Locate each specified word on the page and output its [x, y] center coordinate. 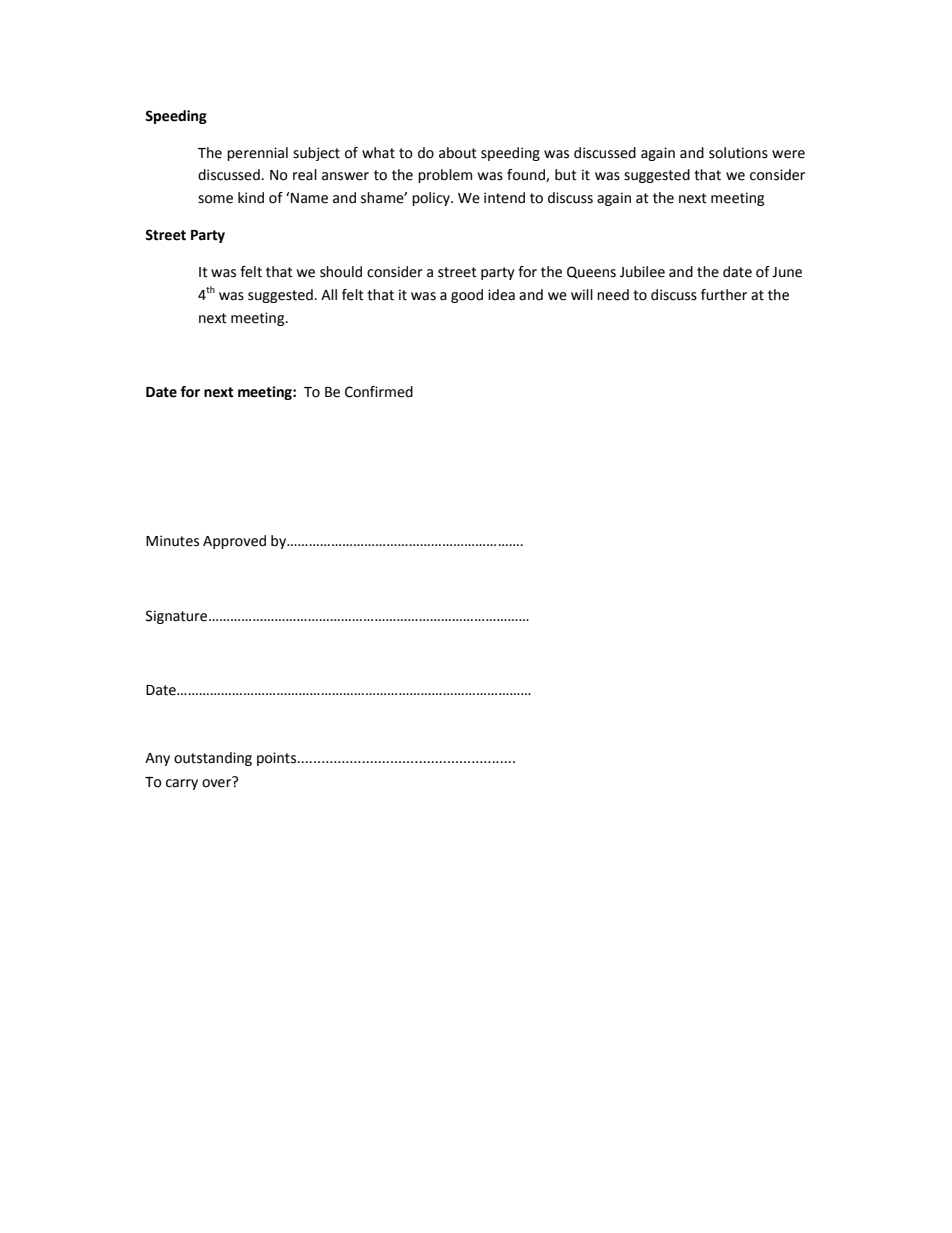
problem [445, 176]
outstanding [213, 759]
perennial [257, 154]
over [218, 782]
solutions [738, 153]
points [278, 759]
